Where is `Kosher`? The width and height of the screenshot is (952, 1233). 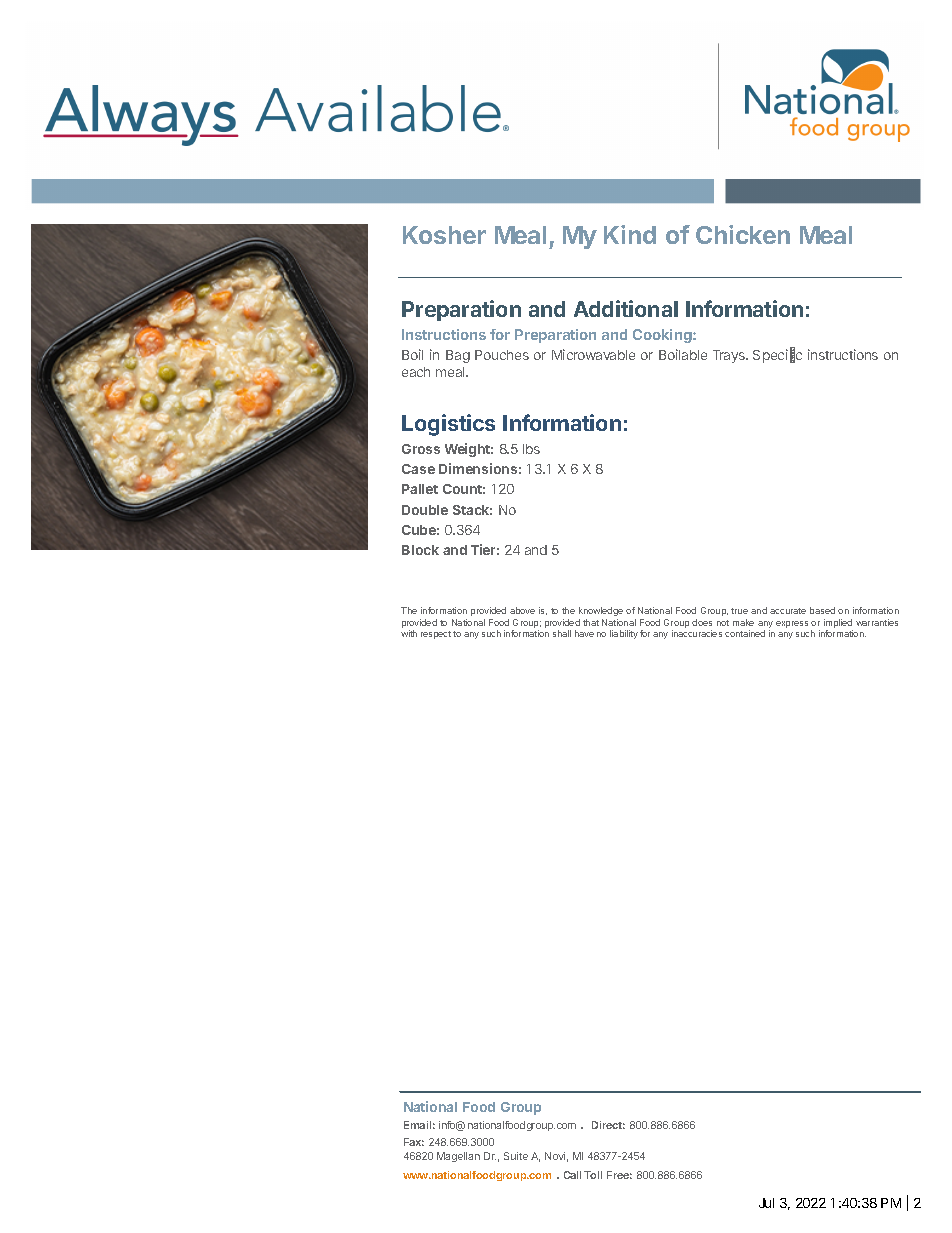 Kosher is located at coordinates (444, 235).
